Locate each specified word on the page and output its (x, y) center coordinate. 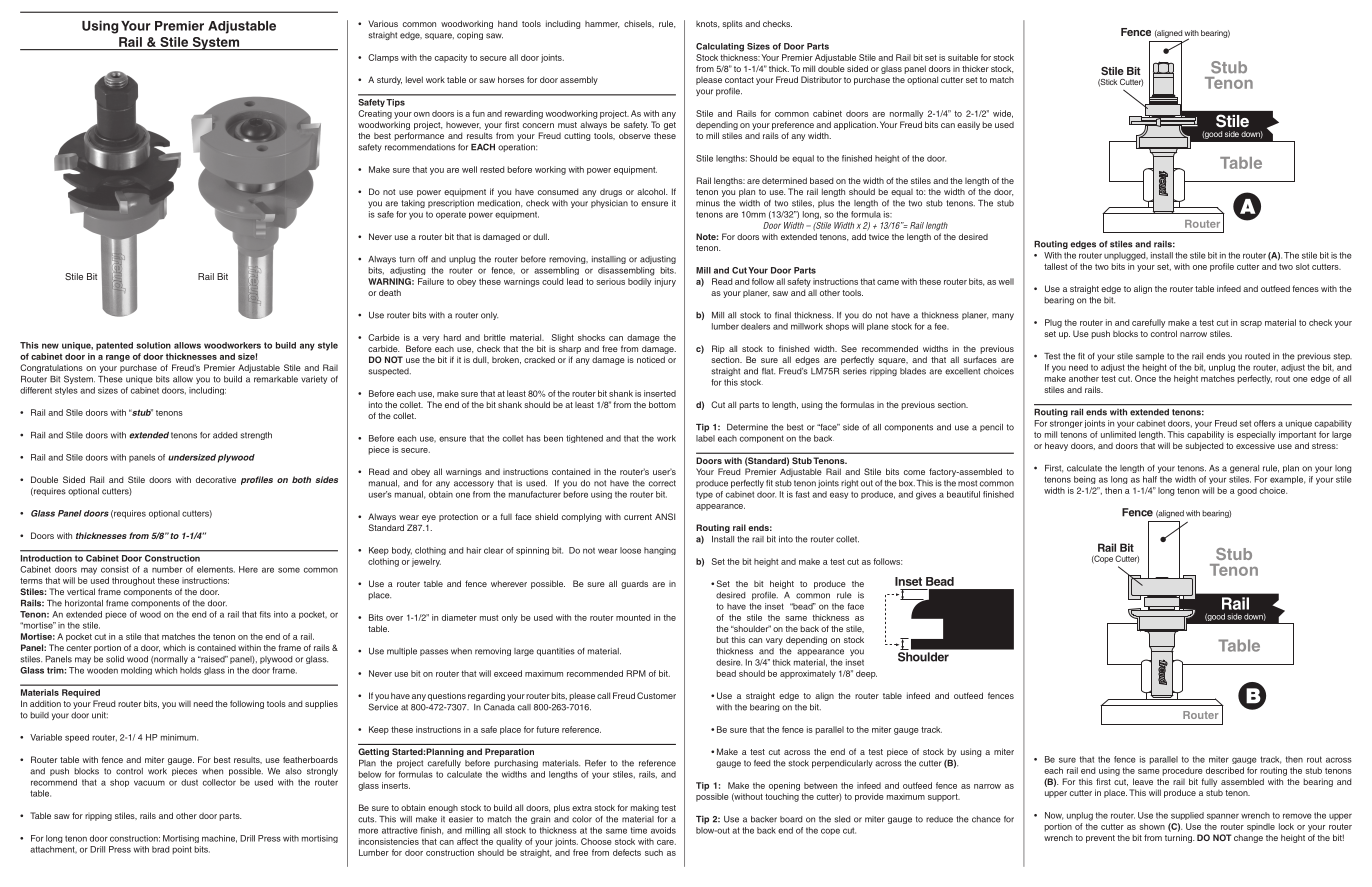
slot (1302, 266)
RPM (636, 673)
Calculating (720, 47)
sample (1150, 357)
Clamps (383, 58)
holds (190, 670)
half (1150, 479)
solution (153, 345)
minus (708, 203)
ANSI (665, 516)
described (1225, 770)
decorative (216, 479)
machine (219, 839)
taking (413, 204)
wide (1003, 114)
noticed (651, 359)
